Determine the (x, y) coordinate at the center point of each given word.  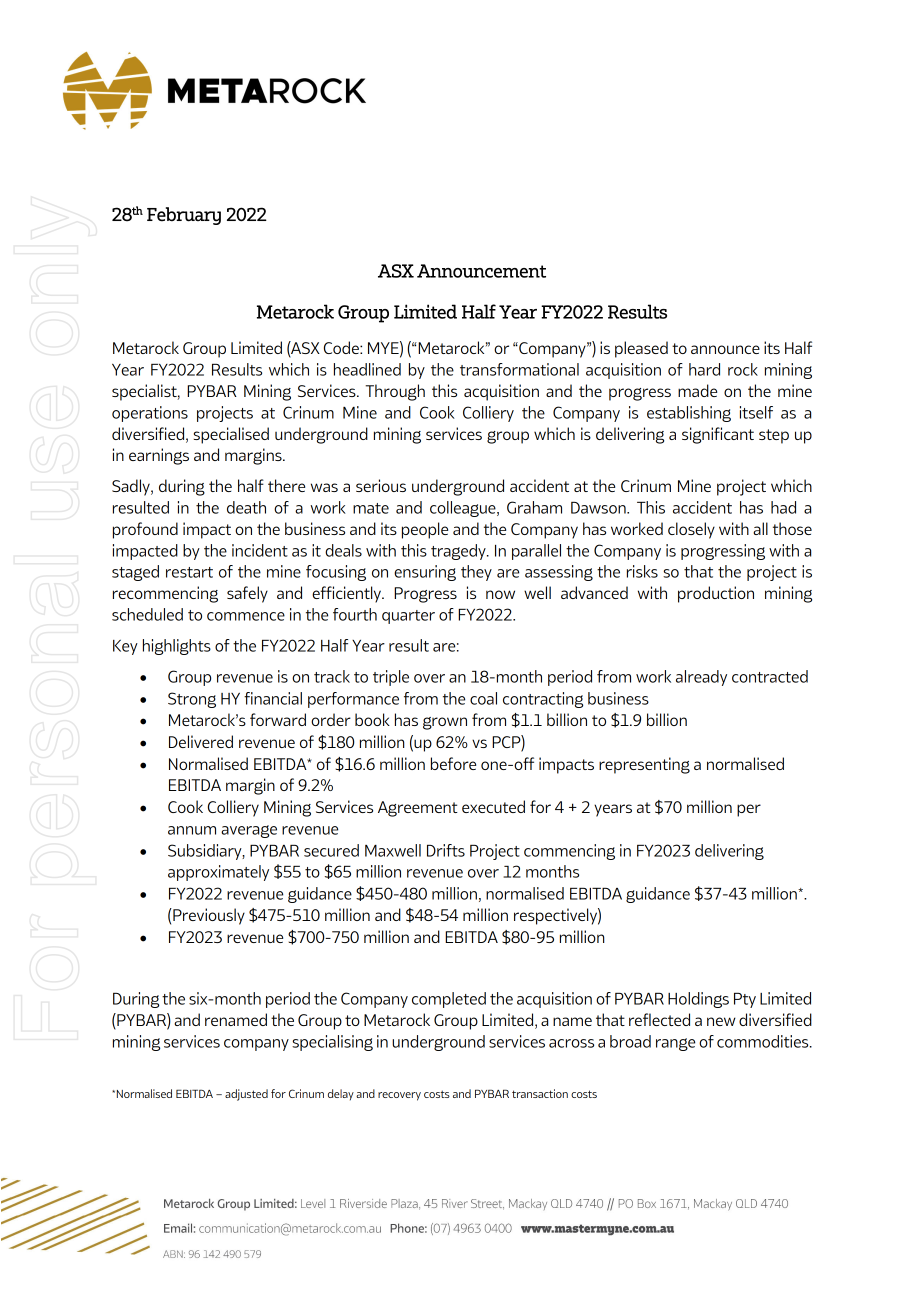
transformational (519, 369)
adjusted (246, 1095)
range (675, 1044)
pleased (641, 349)
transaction (540, 1093)
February (184, 216)
